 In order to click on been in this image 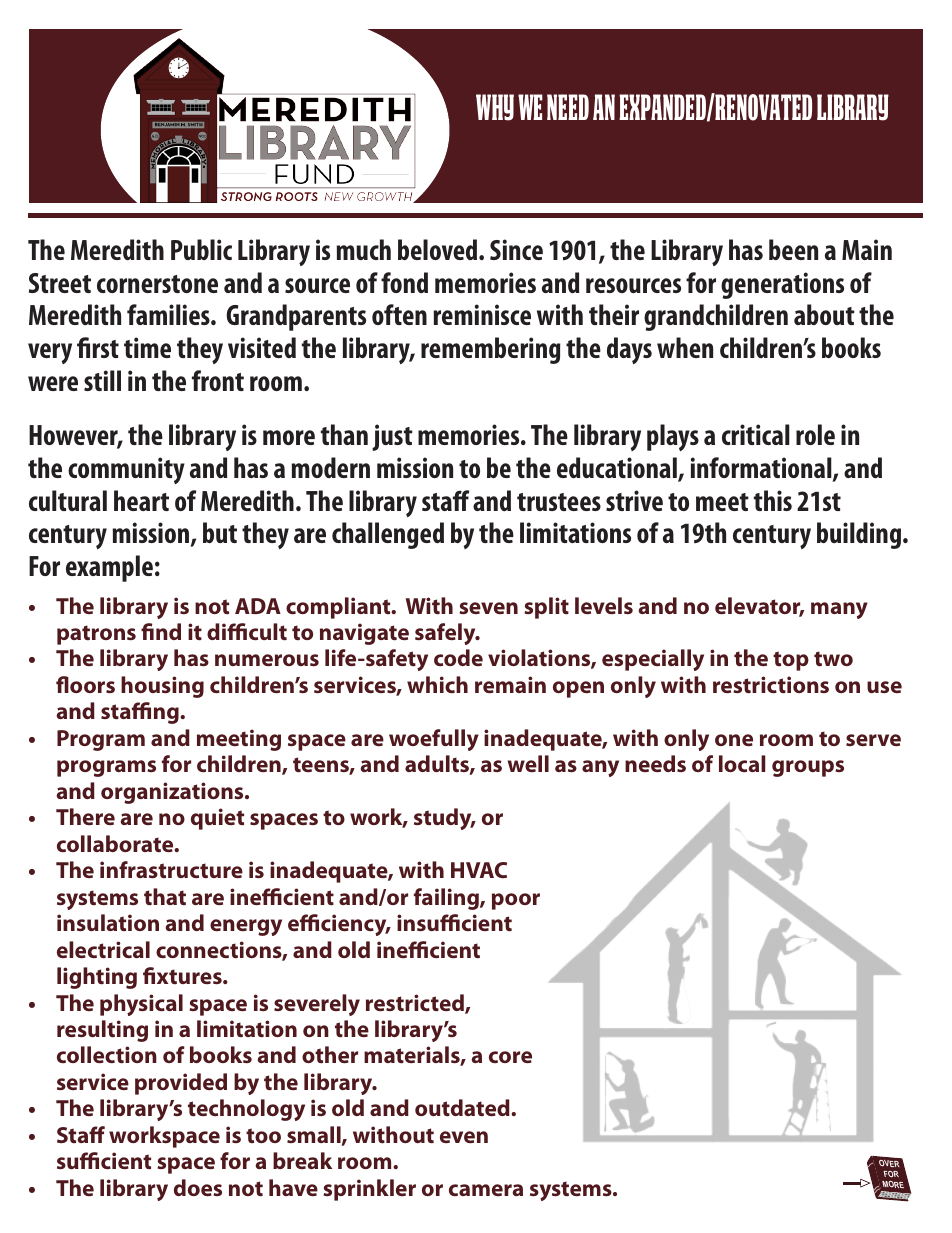, I will do `click(793, 249)`.
